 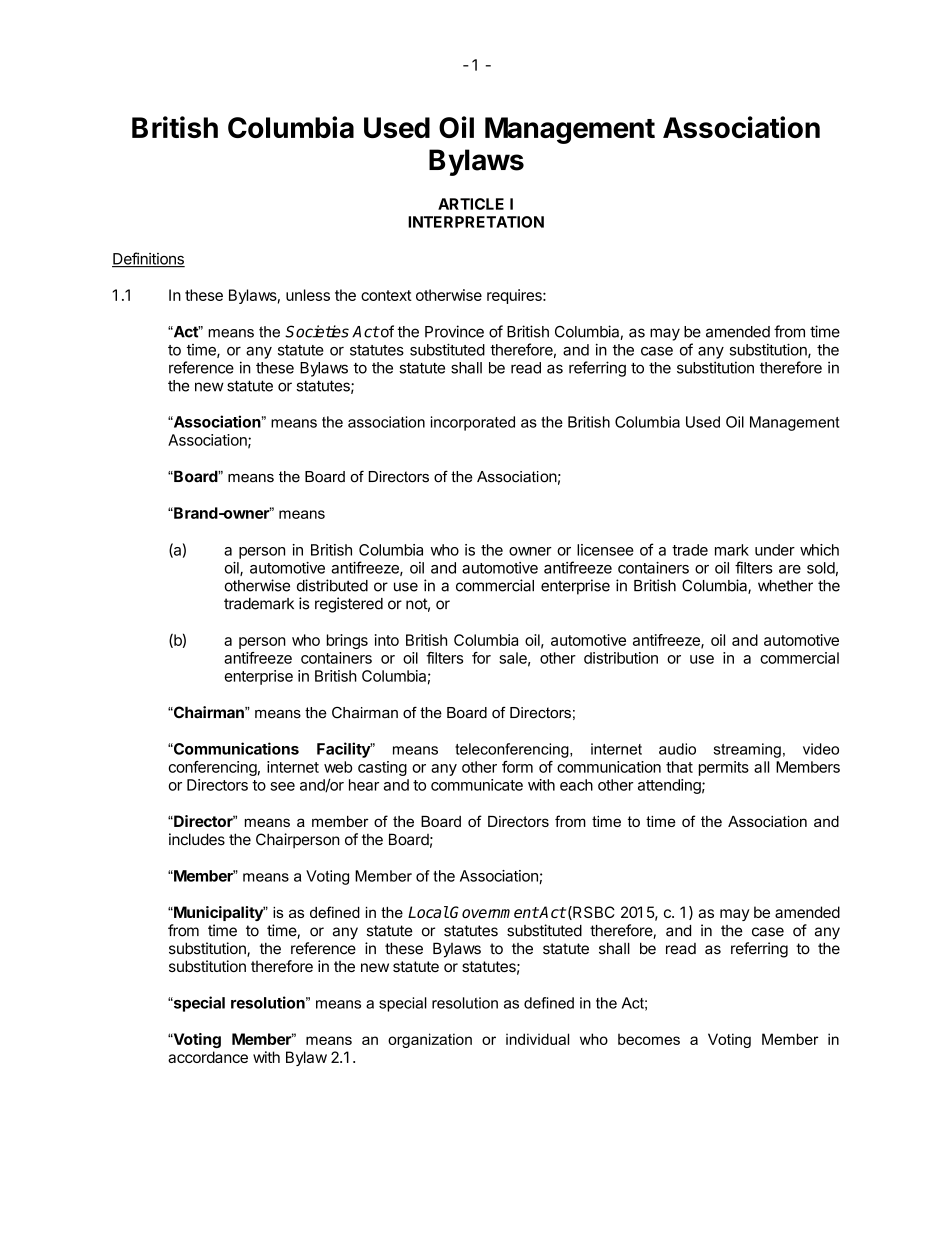 What do you see at coordinates (197, 839) in the page?
I see `includes` at bounding box center [197, 839].
